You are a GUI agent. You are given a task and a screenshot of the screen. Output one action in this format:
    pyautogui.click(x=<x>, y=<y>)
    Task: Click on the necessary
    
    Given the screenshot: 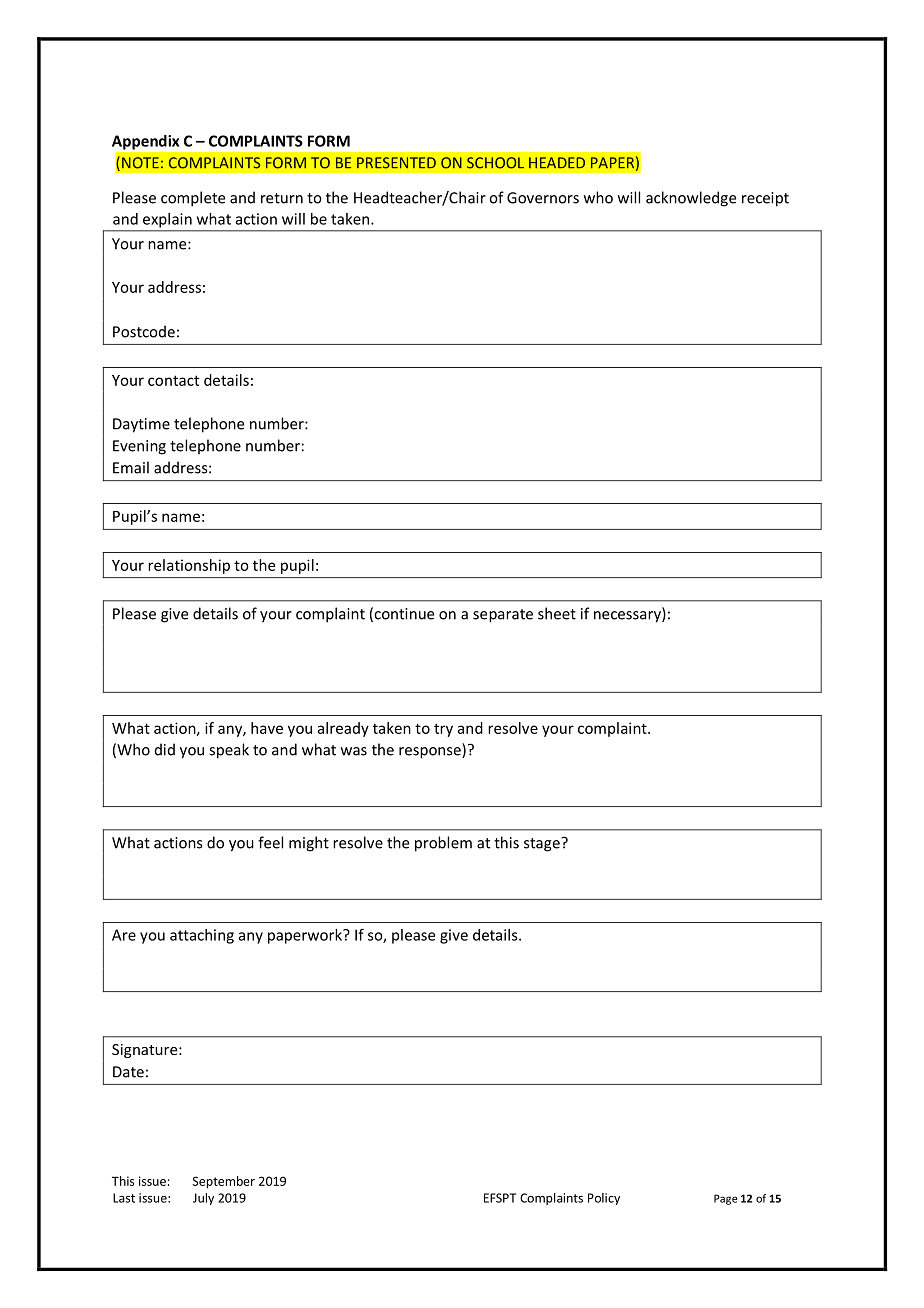 What is the action you would take?
    pyautogui.click(x=628, y=617)
